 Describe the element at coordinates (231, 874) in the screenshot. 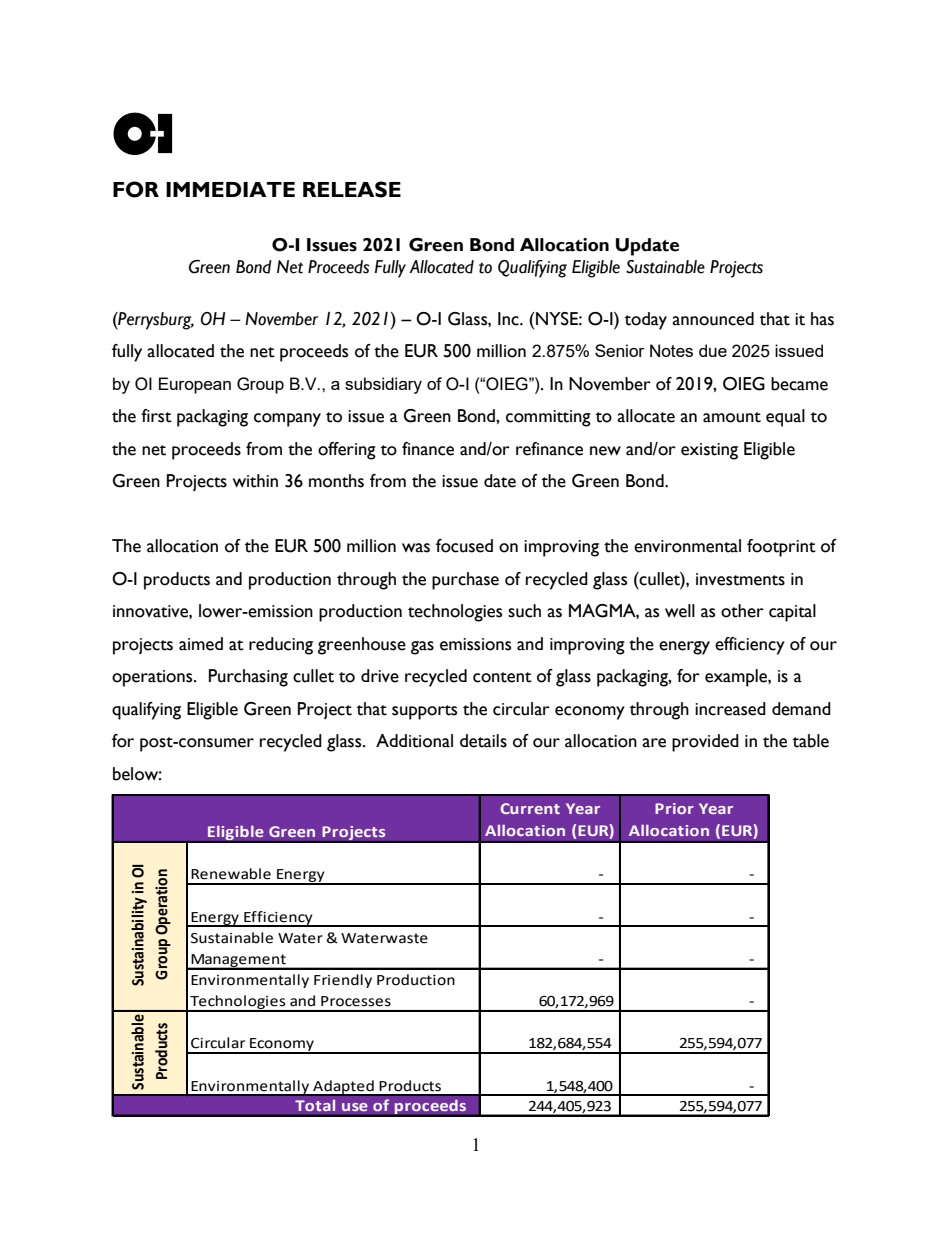

I see `Renewable` at that location.
